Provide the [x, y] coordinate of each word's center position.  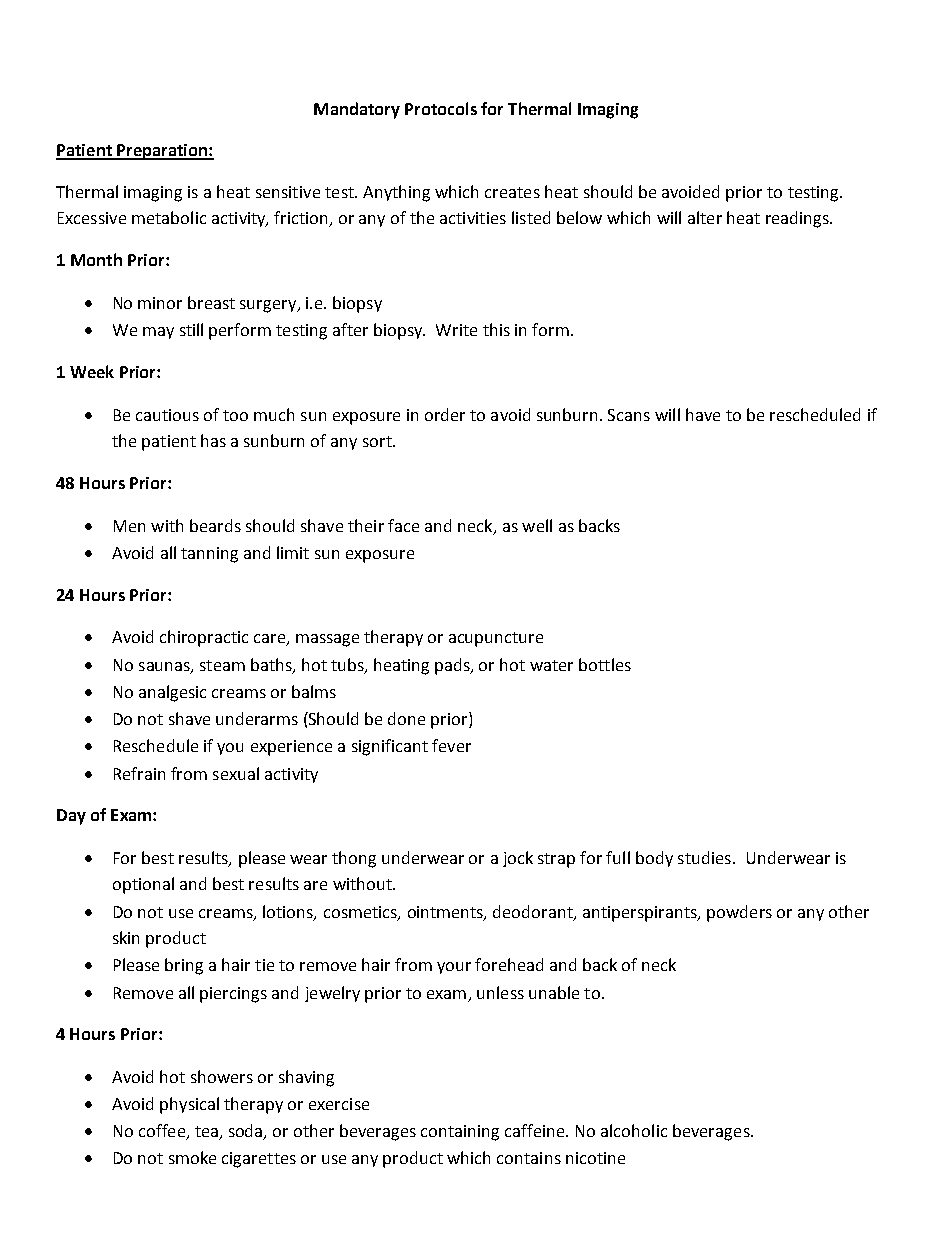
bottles [605, 664]
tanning [209, 555]
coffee [163, 1132]
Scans [629, 415]
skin [126, 937]
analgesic [172, 693]
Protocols [441, 108]
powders [739, 913]
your [454, 968]
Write [456, 330]
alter [705, 217]
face [403, 525]
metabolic [169, 217]
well [537, 525]
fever [451, 745]
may [158, 333]
